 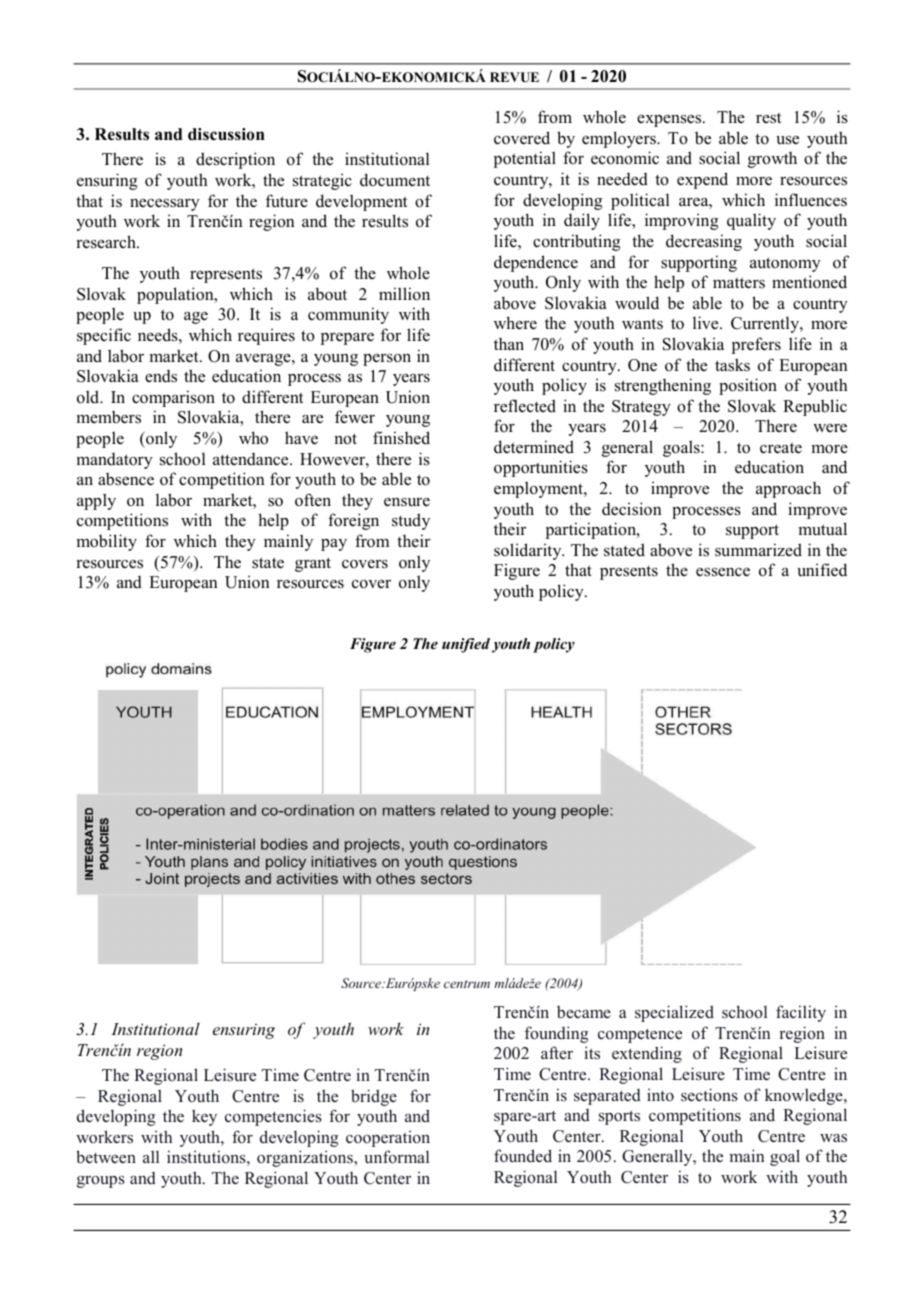 I want to click on founded, so click(x=523, y=1156).
